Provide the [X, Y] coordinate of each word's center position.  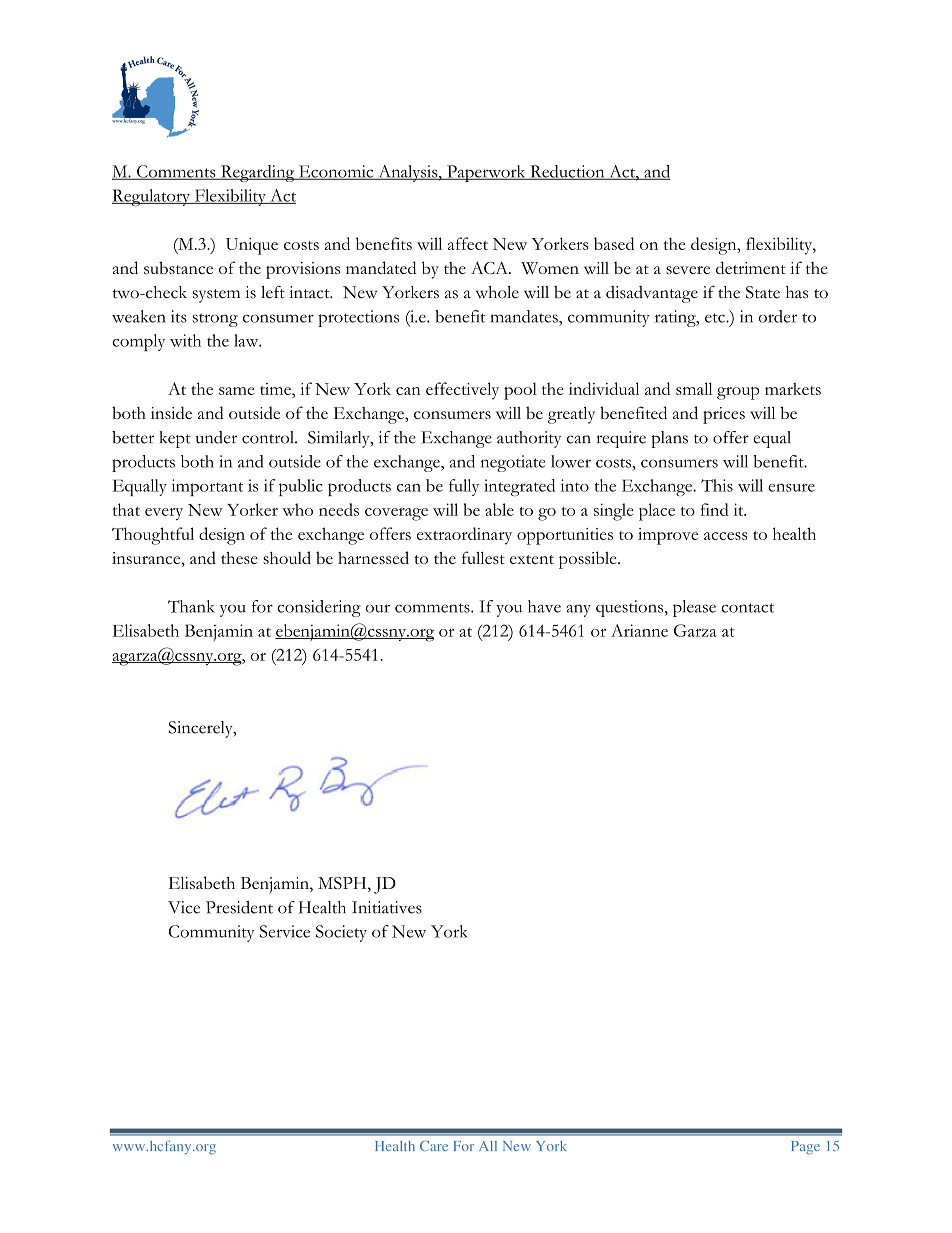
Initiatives [387, 907]
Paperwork [486, 173]
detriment [751, 267]
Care [434, 1146]
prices [724, 415]
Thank [191, 606]
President [239, 907]
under [216, 437]
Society [341, 933]
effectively [462, 391]
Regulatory [152, 197]
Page [805, 1148]
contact [747, 608]
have [544, 606]
